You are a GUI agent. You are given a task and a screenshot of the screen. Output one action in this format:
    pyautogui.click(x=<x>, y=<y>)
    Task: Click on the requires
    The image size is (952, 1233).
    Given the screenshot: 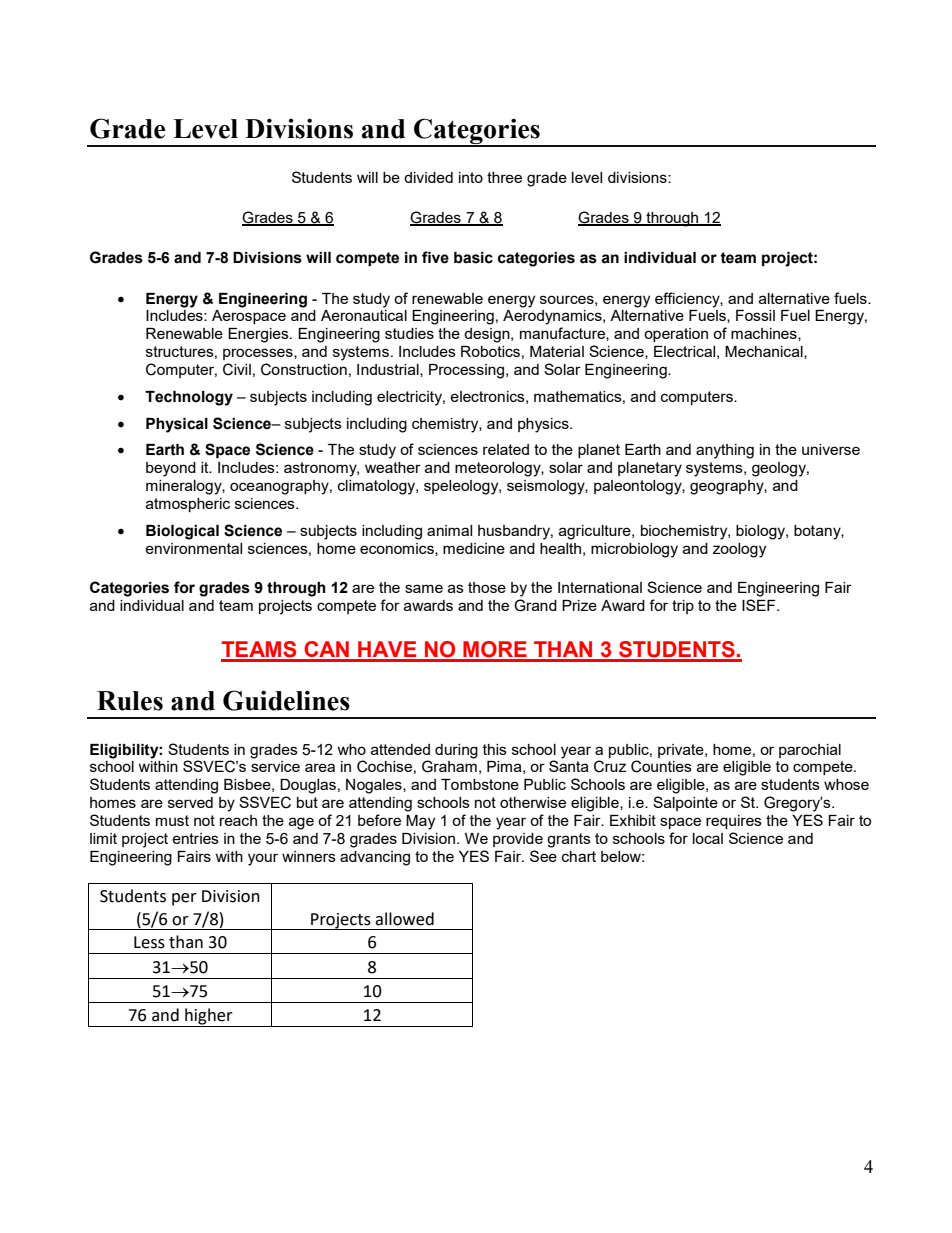 What is the action you would take?
    pyautogui.click(x=734, y=822)
